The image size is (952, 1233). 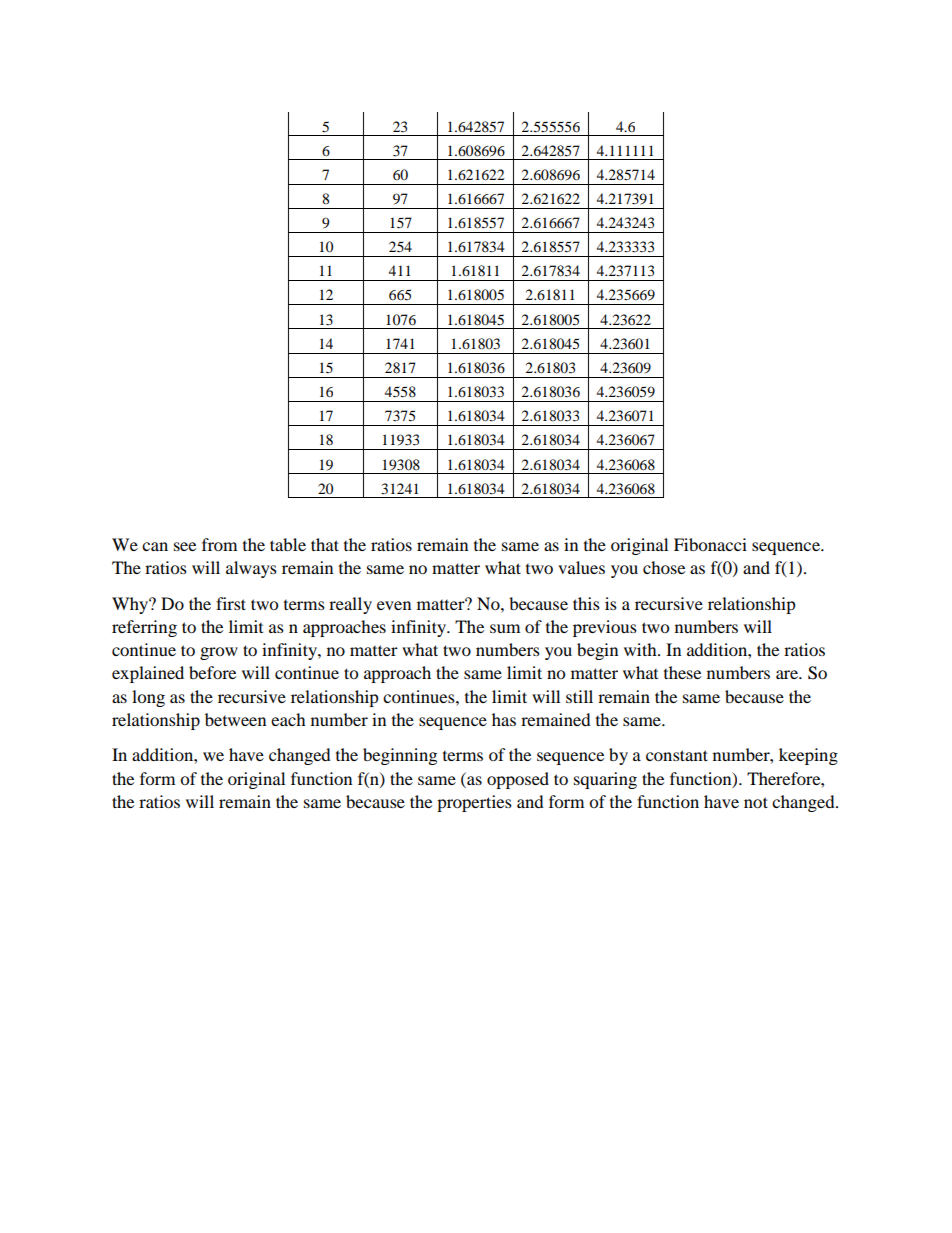 I want to click on opposed, so click(x=518, y=780).
